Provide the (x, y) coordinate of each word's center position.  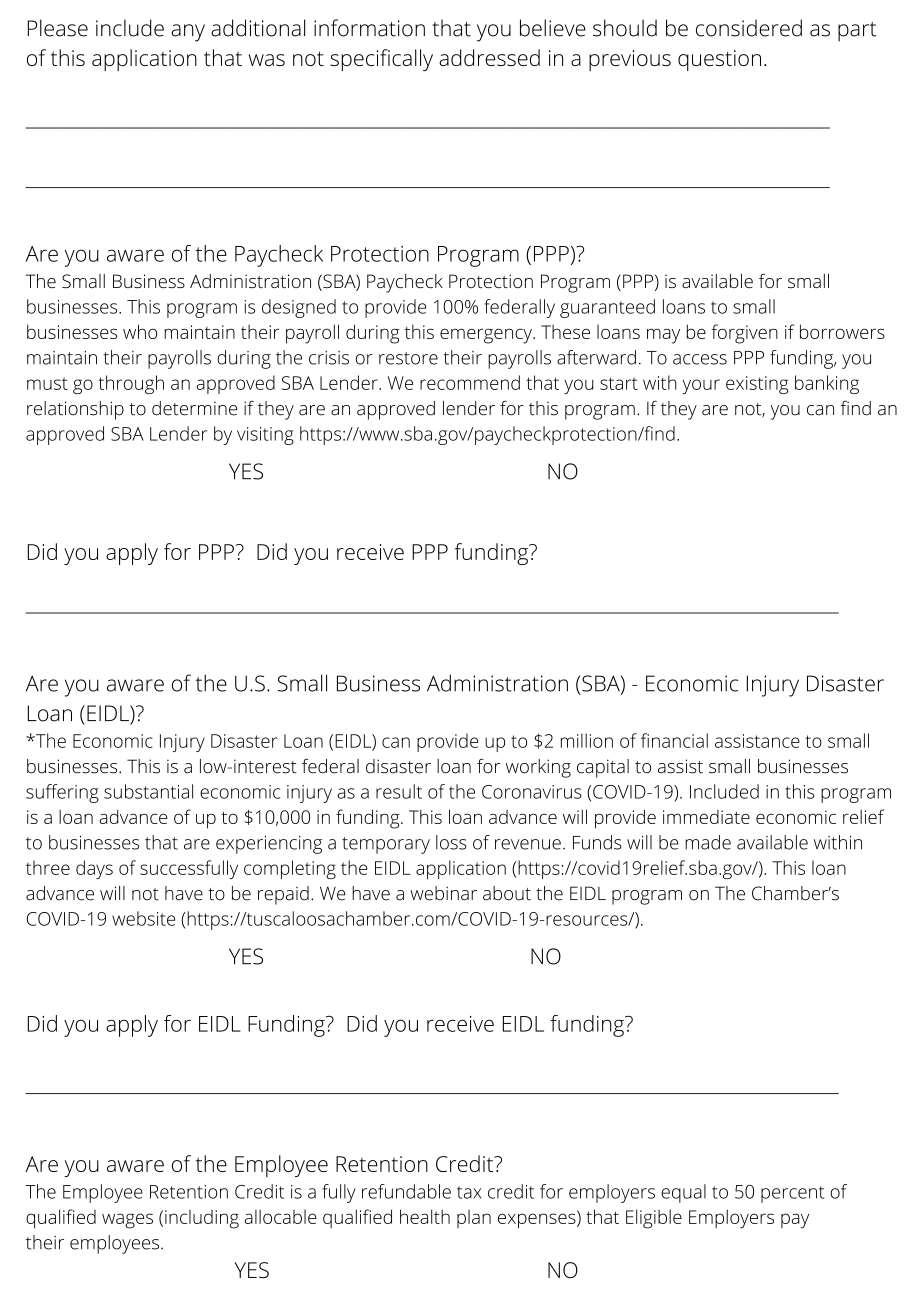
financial (674, 740)
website (143, 918)
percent (792, 1194)
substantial (148, 791)
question (719, 60)
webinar (443, 893)
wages (127, 1221)
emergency (487, 336)
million (587, 740)
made (708, 842)
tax (469, 1192)
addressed (489, 57)
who (140, 331)
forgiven (744, 334)
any (188, 33)
